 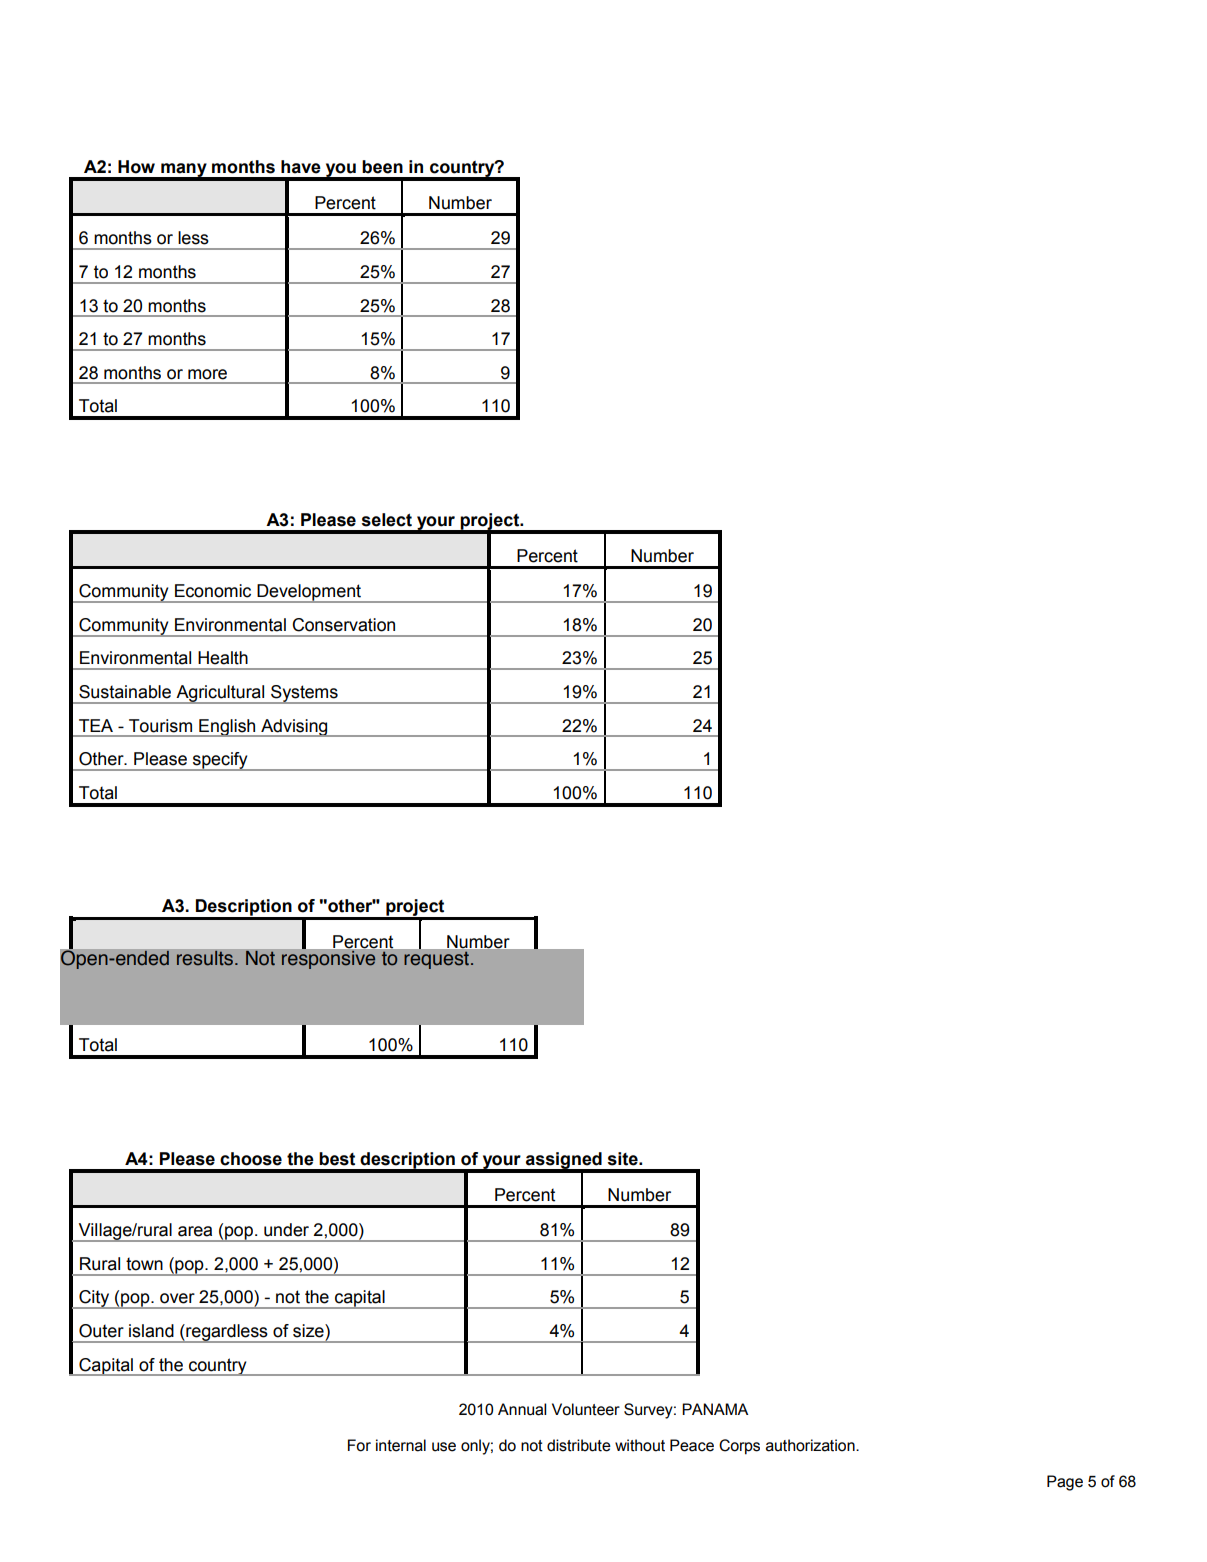 What do you see at coordinates (136, 167) in the screenshot?
I see `How` at bounding box center [136, 167].
